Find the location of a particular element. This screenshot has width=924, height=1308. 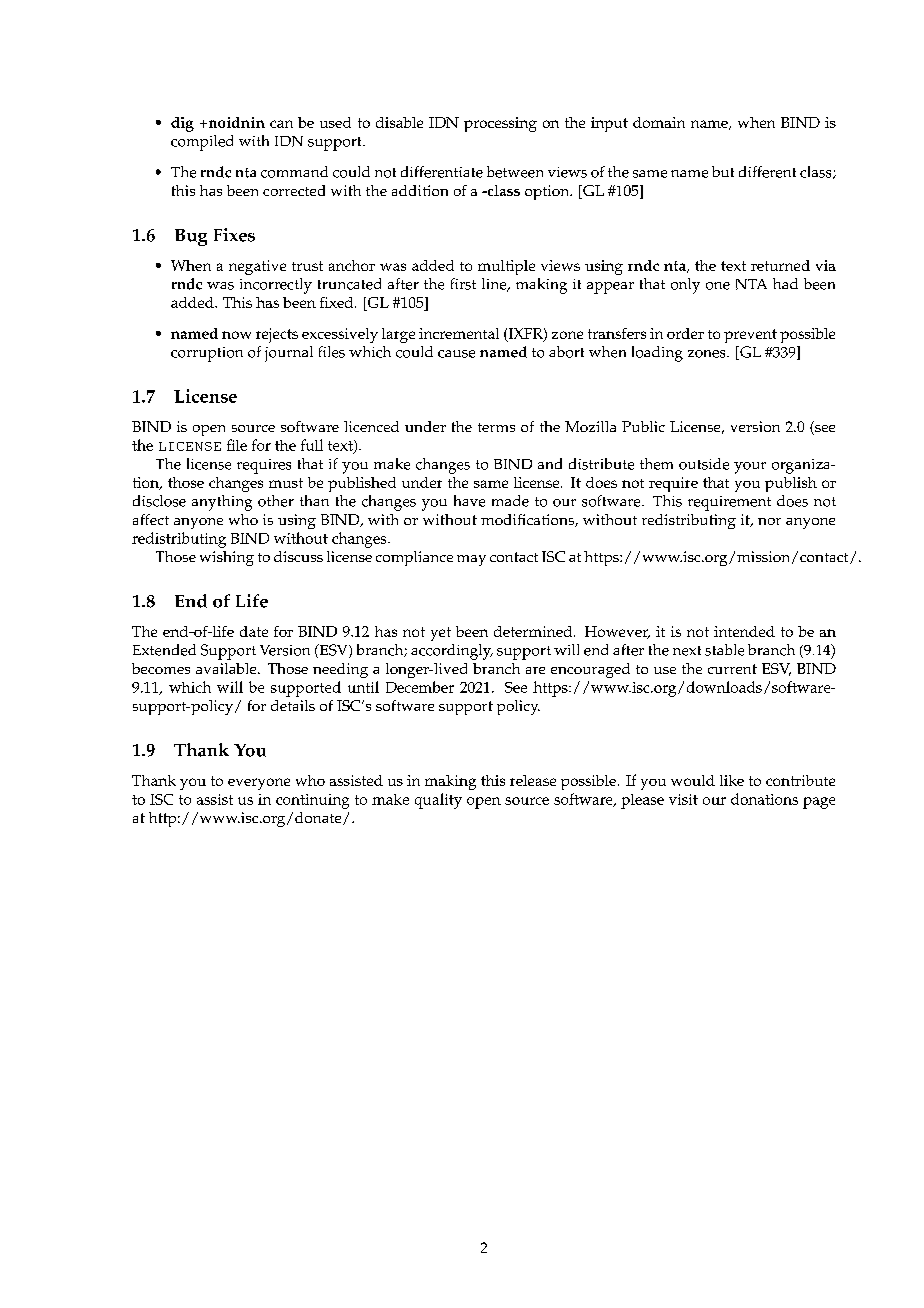

compiled is located at coordinates (202, 143).
